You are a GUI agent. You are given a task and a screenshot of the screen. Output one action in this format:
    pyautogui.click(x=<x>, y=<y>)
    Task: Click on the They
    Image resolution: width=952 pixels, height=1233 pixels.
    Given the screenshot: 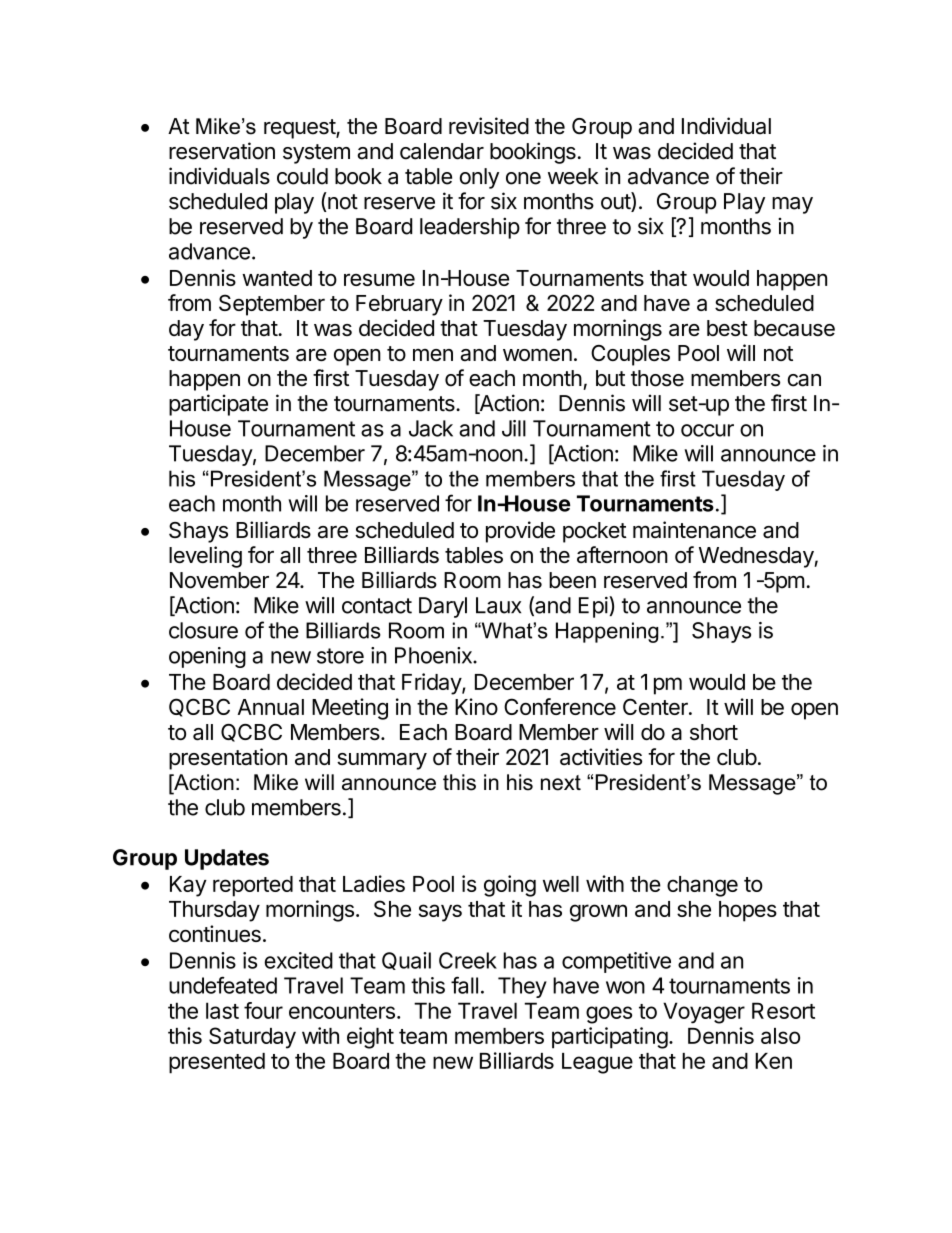 What is the action you would take?
    pyautogui.click(x=522, y=987)
